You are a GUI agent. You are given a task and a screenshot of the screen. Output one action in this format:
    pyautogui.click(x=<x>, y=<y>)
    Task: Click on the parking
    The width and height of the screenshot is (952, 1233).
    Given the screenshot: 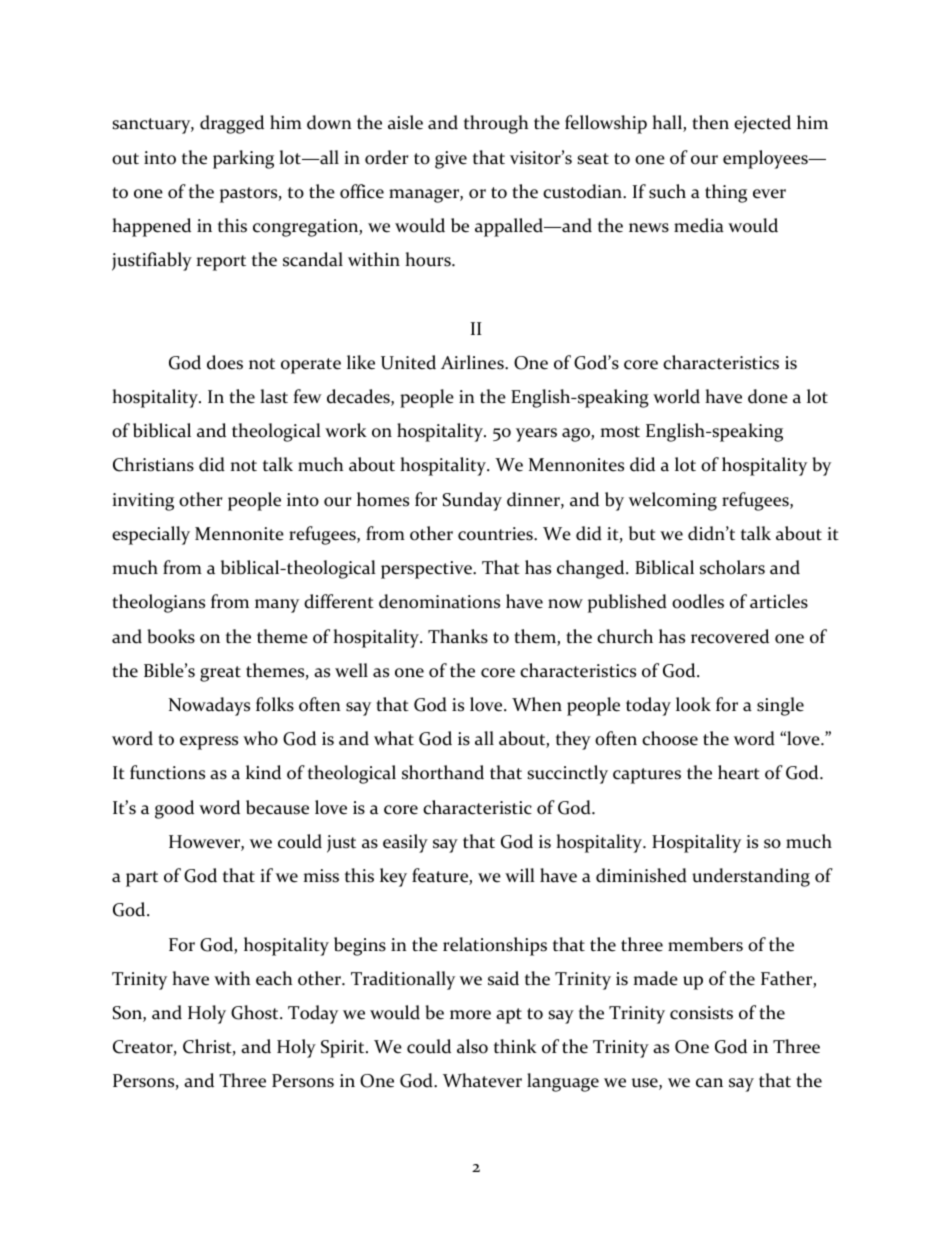 What is the action you would take?
    pyautogui.click(x=243, y=159)
